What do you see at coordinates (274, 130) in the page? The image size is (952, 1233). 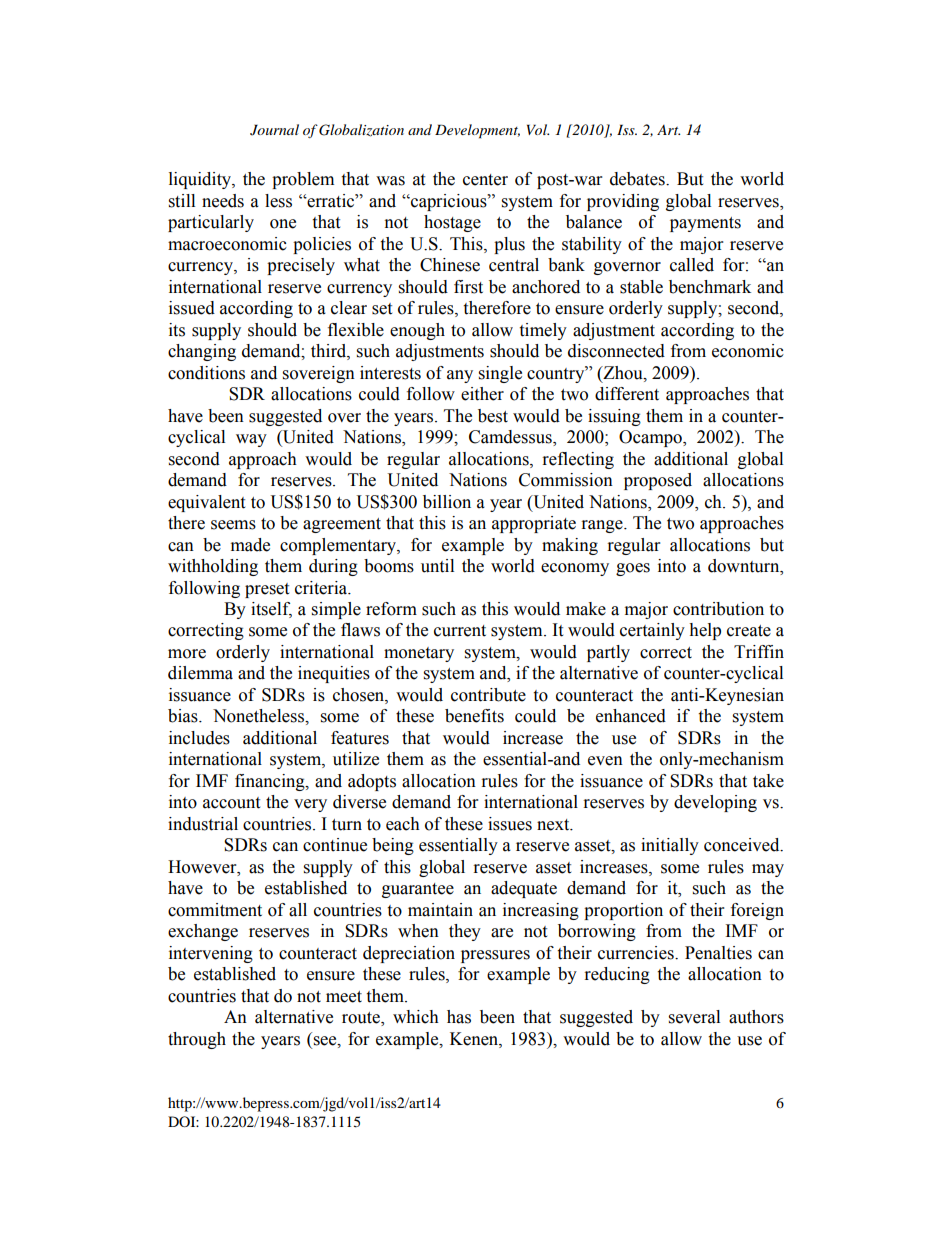 I see `Journal` at bounding box center [274, 130].
